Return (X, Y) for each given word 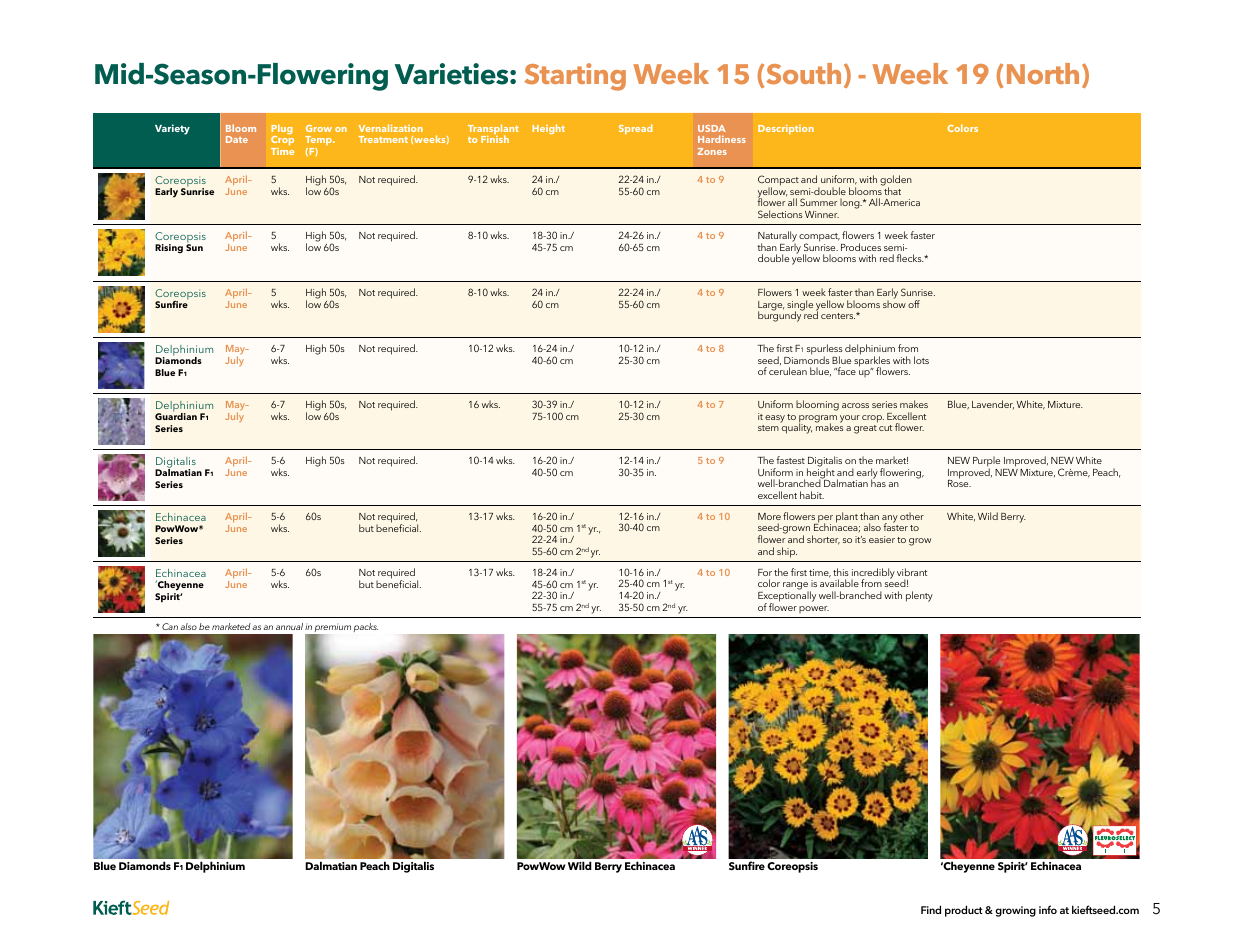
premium (332, 630)
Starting (575, 77)
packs (366, 627)
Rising (169, 248)
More (769, 516)
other (912, 516)
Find (931, 909)
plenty (919, 596)
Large (771, 307)
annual (289, 626)
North (1043, 73)
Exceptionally (787, 597)
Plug (282, 130)
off (914, 304)
